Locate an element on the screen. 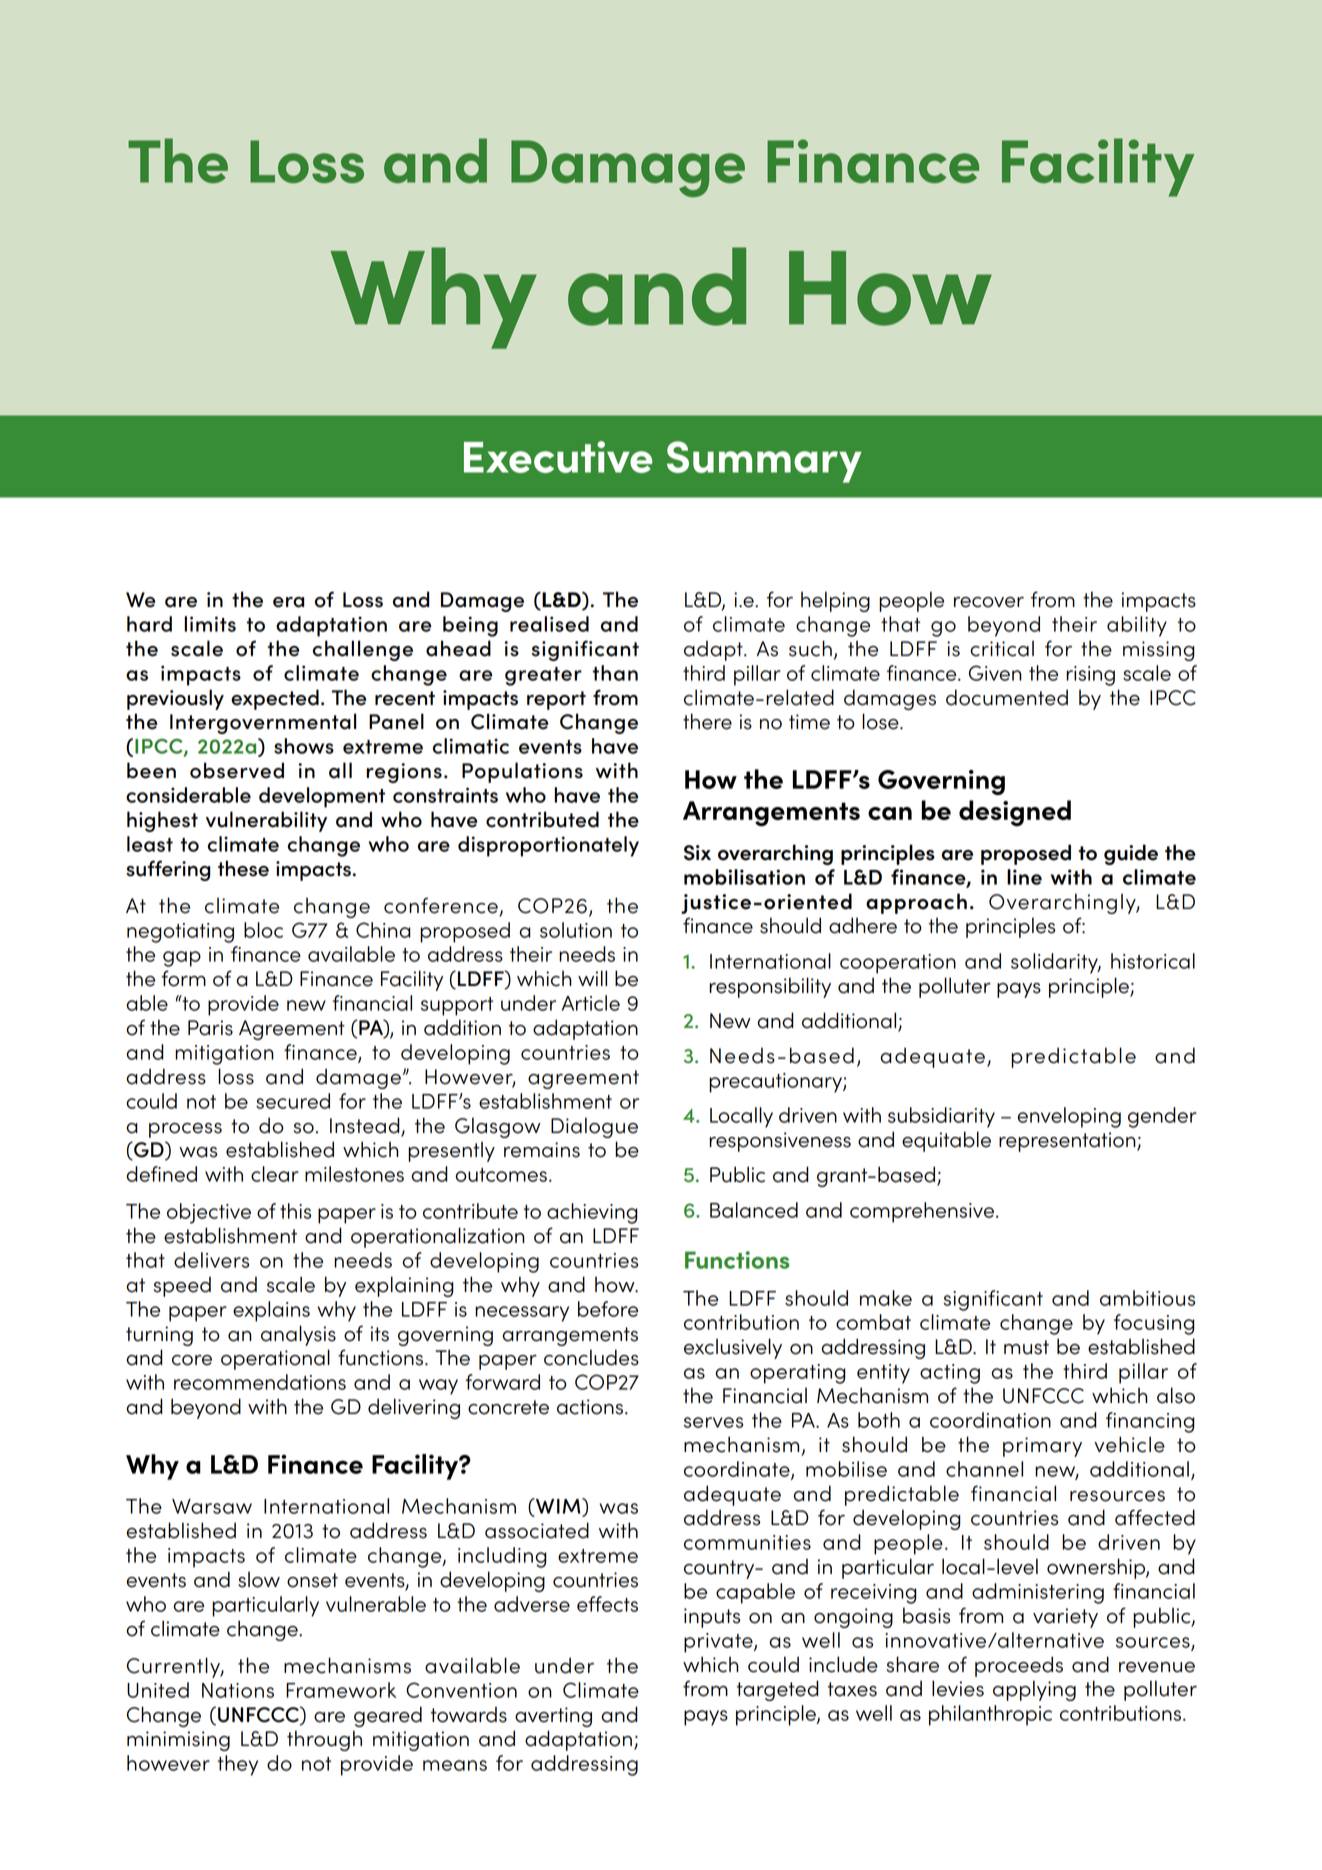 The width and height of the screenshot is (1322, 1870). must is located at coordinates (1026, 1347).
